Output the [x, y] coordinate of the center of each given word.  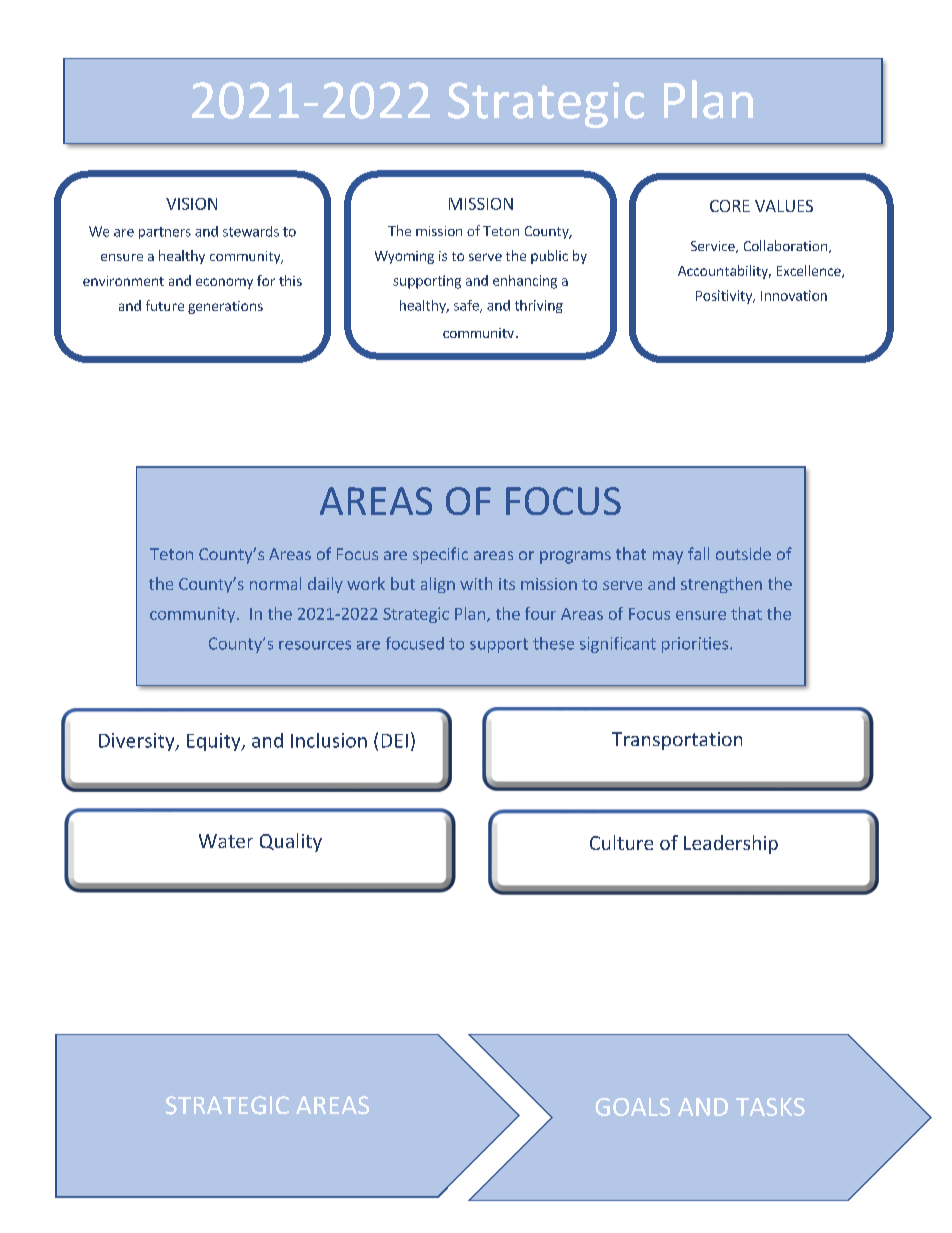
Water [226, 841]
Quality [291, 842]
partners [165, 233]
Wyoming [404, 257]
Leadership [731, 844]
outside [743, 553]
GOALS [632, 1107]
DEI [395, 741]
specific [440, 555]
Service [714, 247]
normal [275, 583]
